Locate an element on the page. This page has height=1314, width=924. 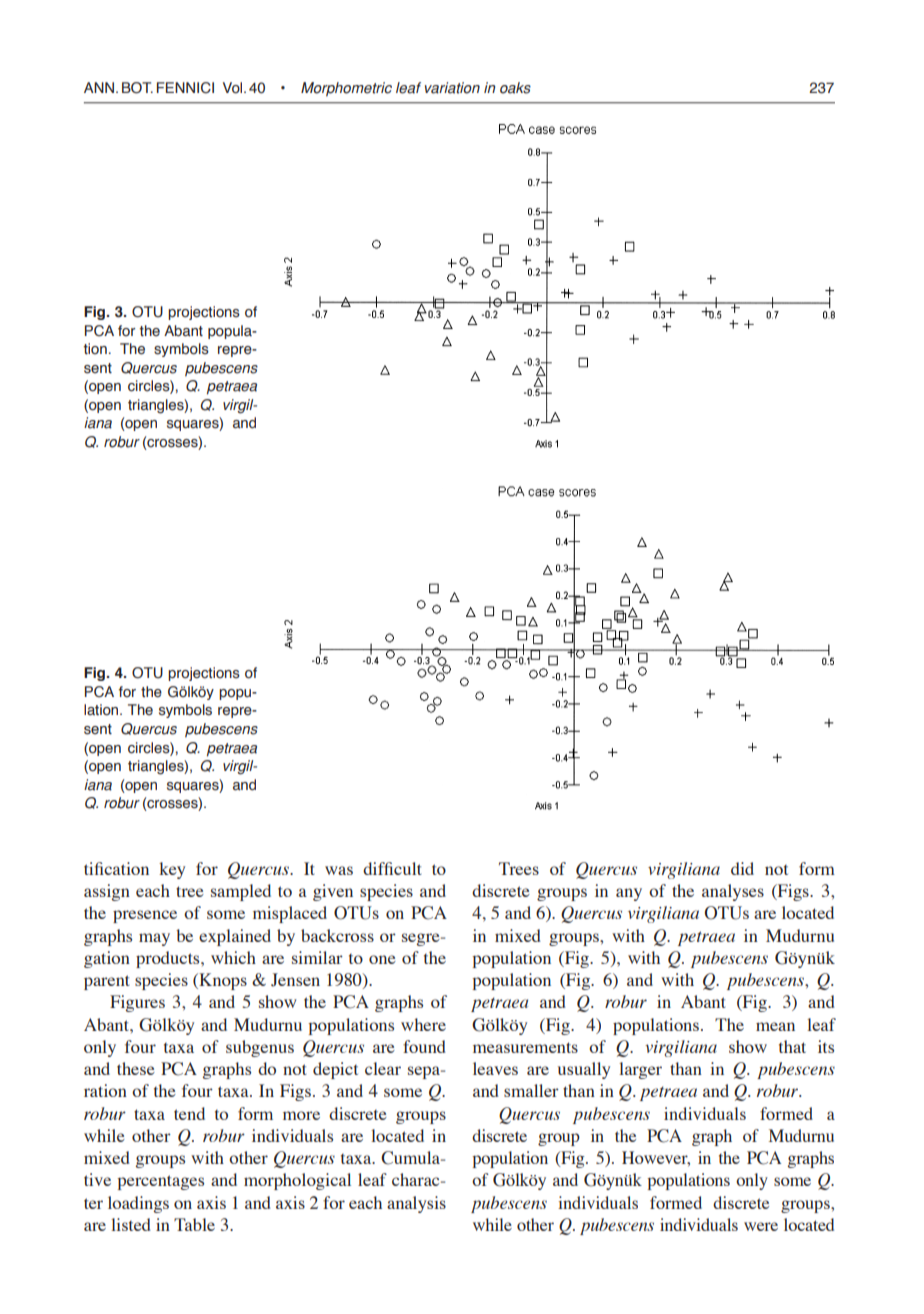
Table is located at coordinates (194, 1224).
